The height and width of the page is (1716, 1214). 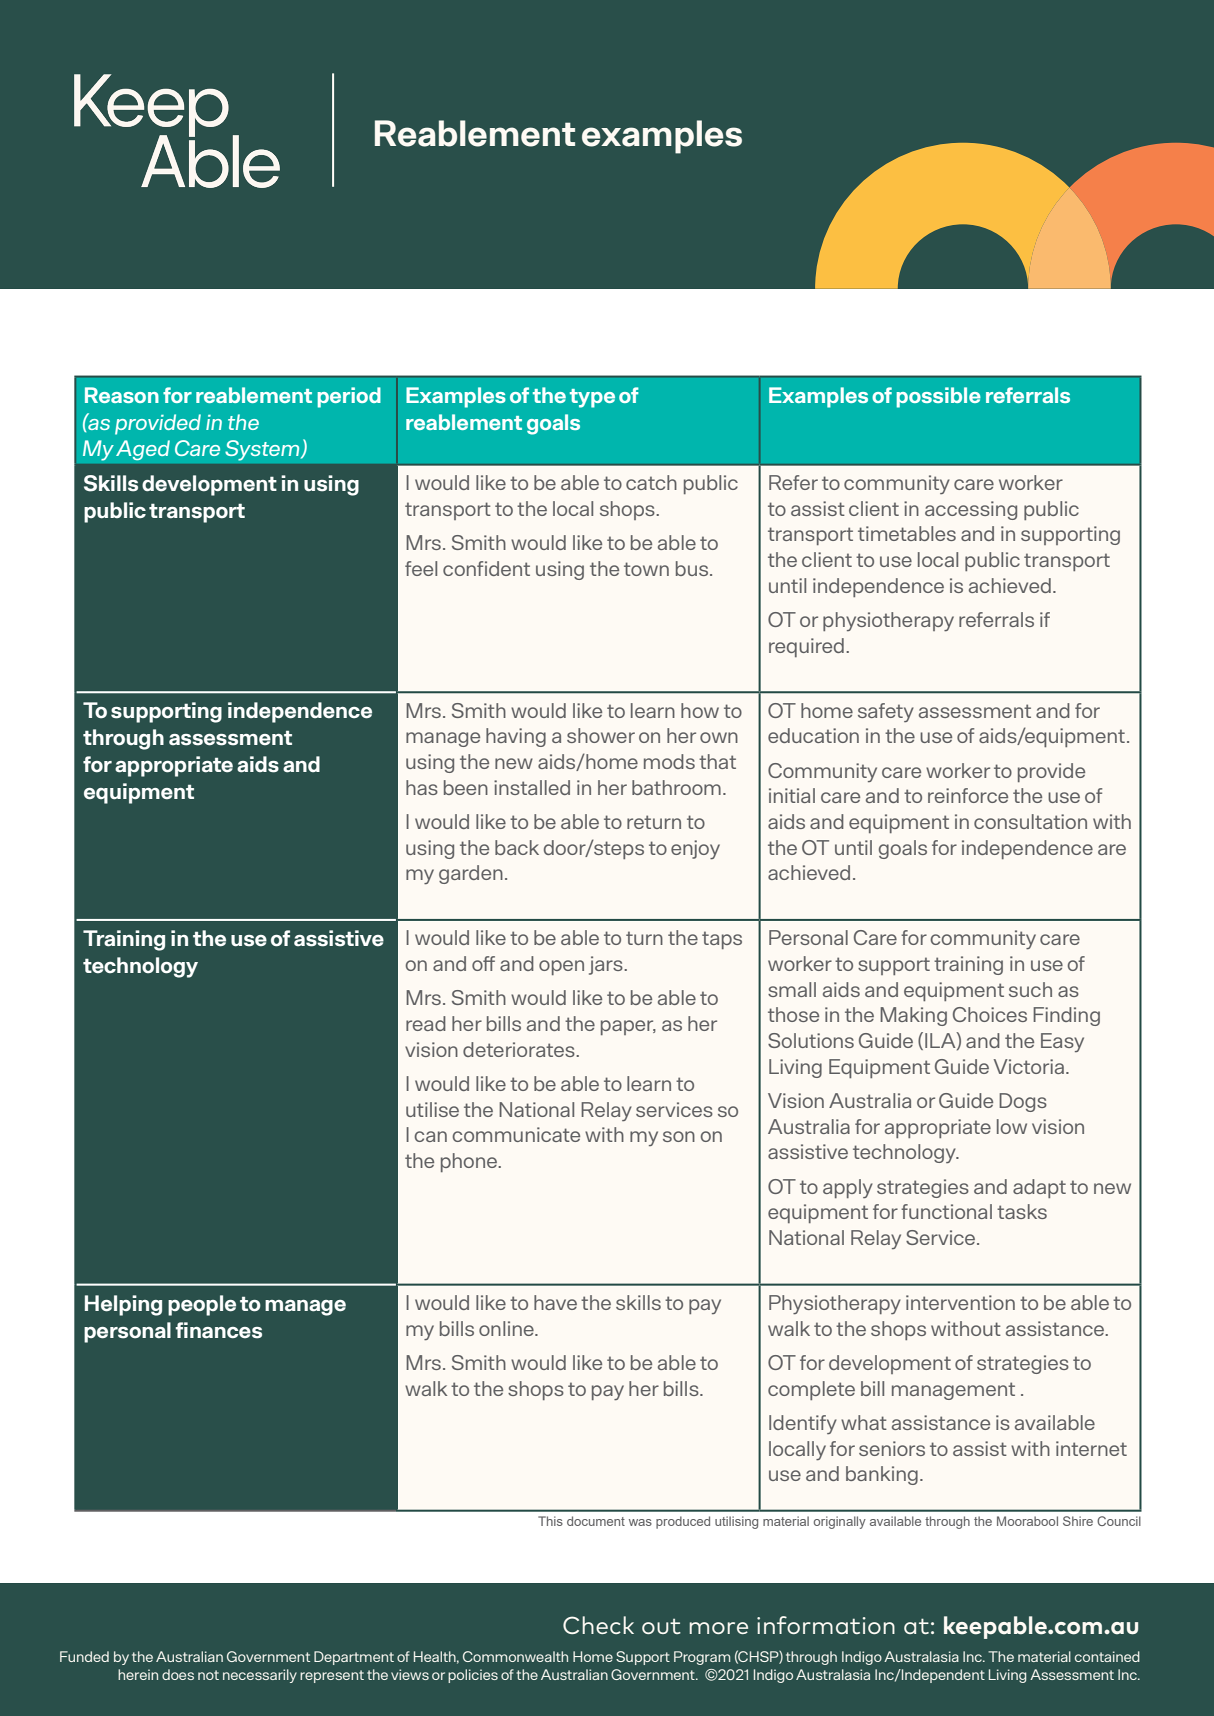 What do you see at coordinates (471, 874) in the page?
I see `garden` at bounding box center [471, 874].
